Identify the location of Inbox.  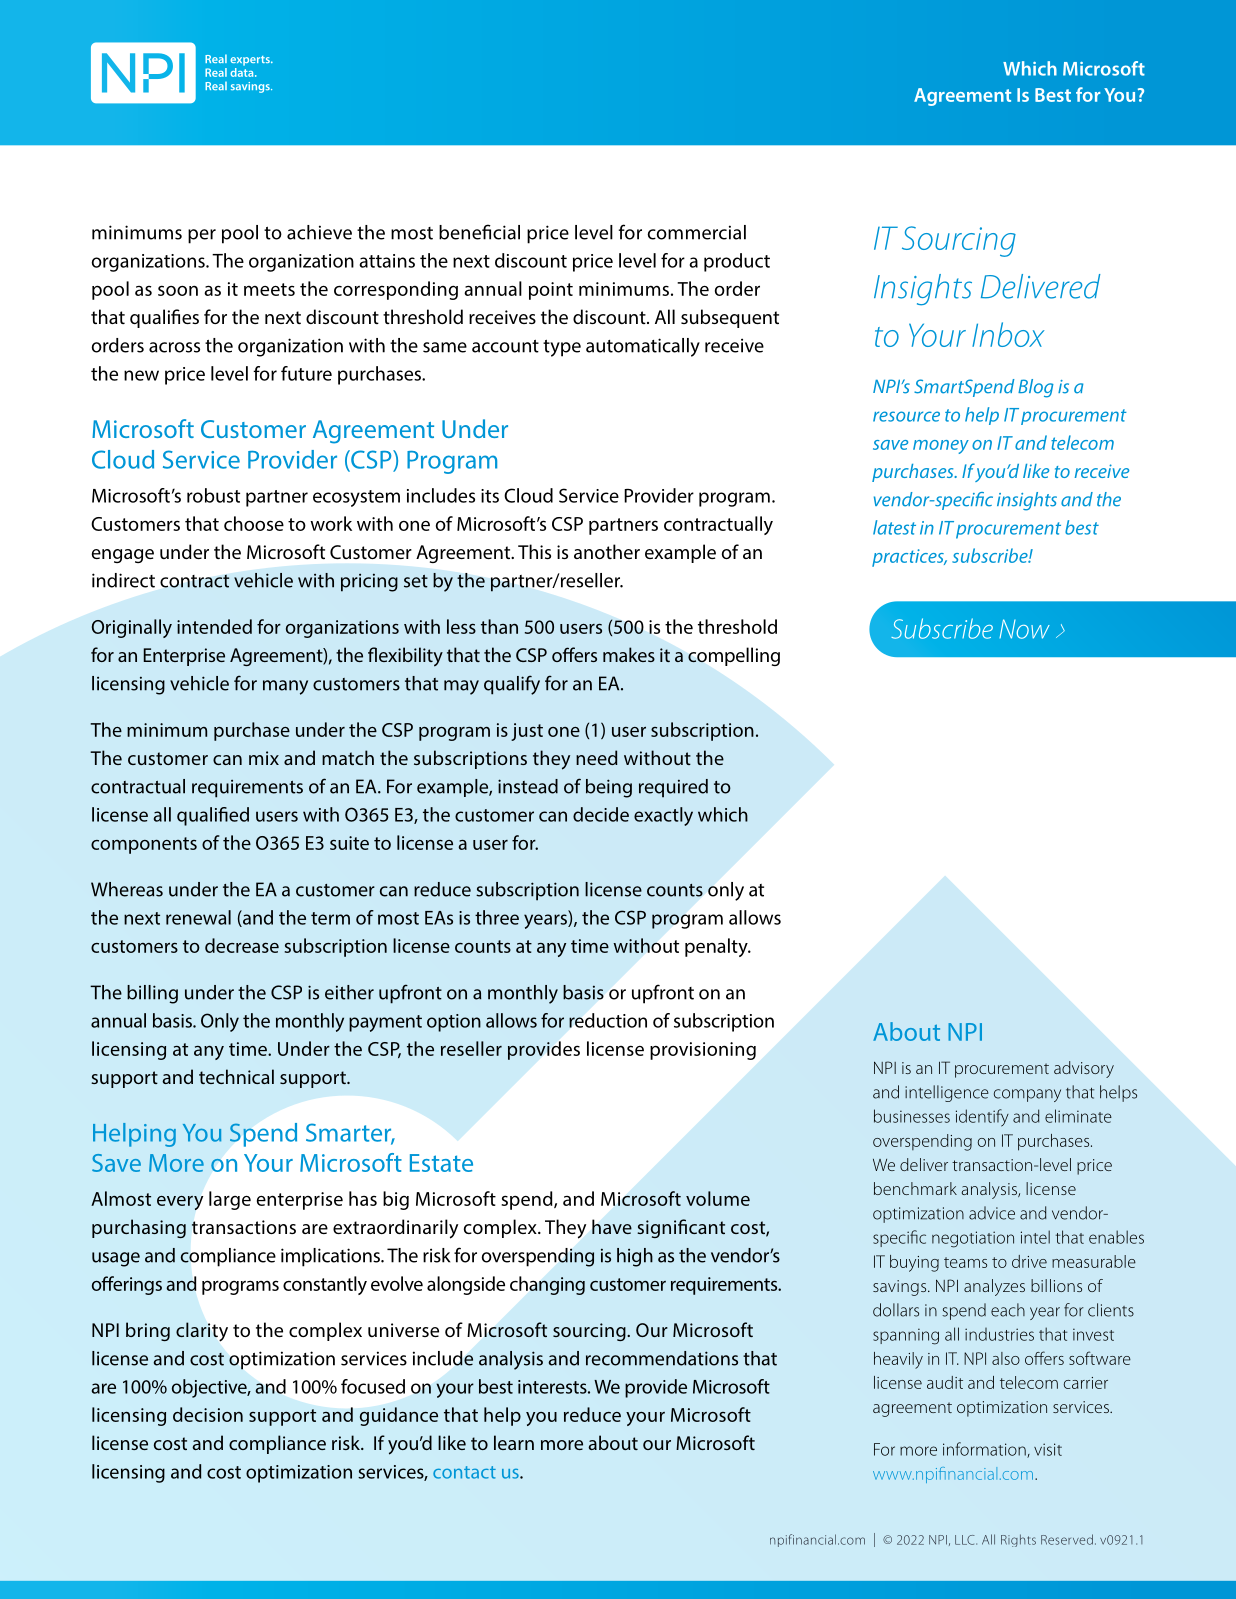
(1008, 334).
